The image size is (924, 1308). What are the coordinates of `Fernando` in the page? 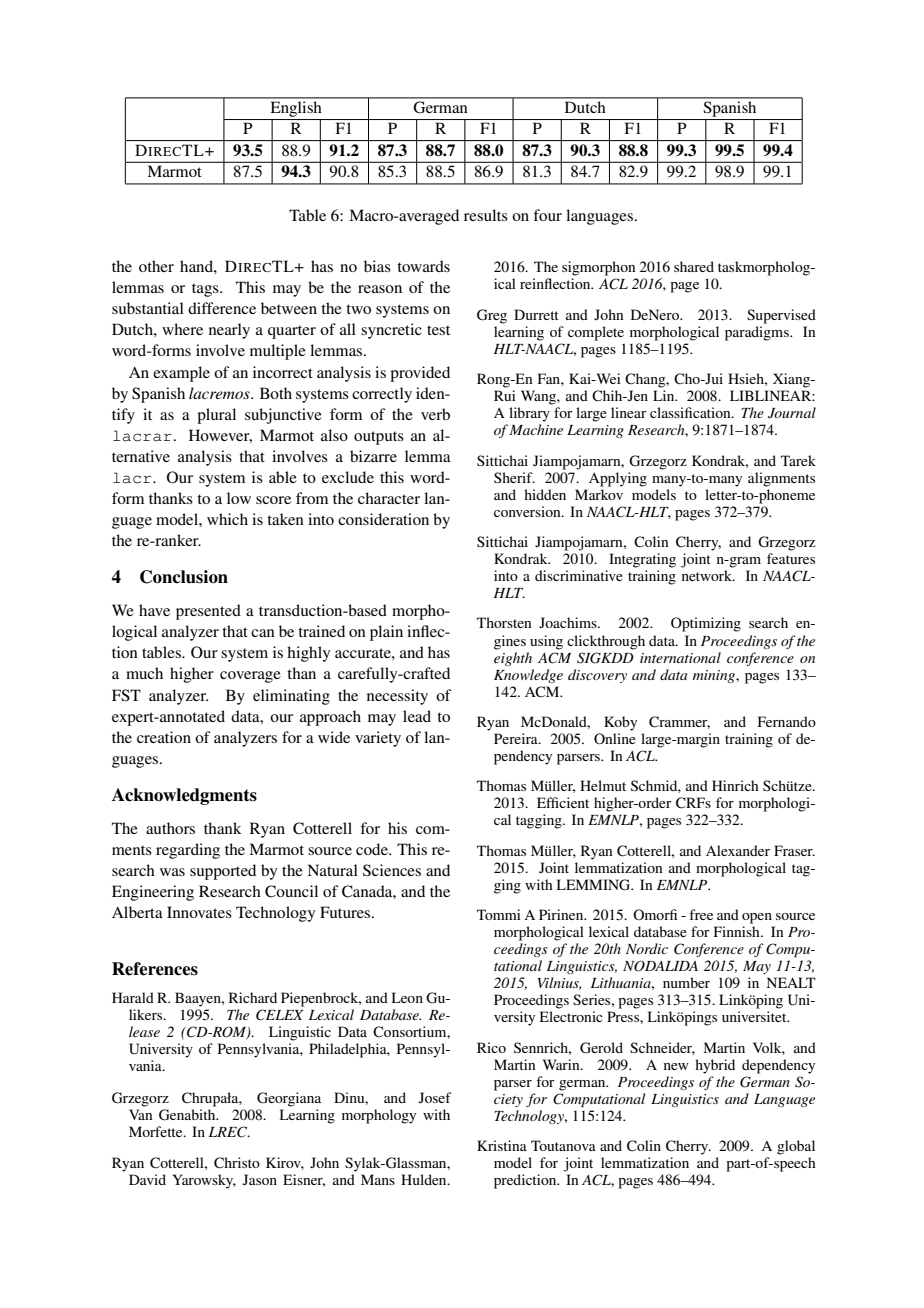 It's located at (787, 721).
